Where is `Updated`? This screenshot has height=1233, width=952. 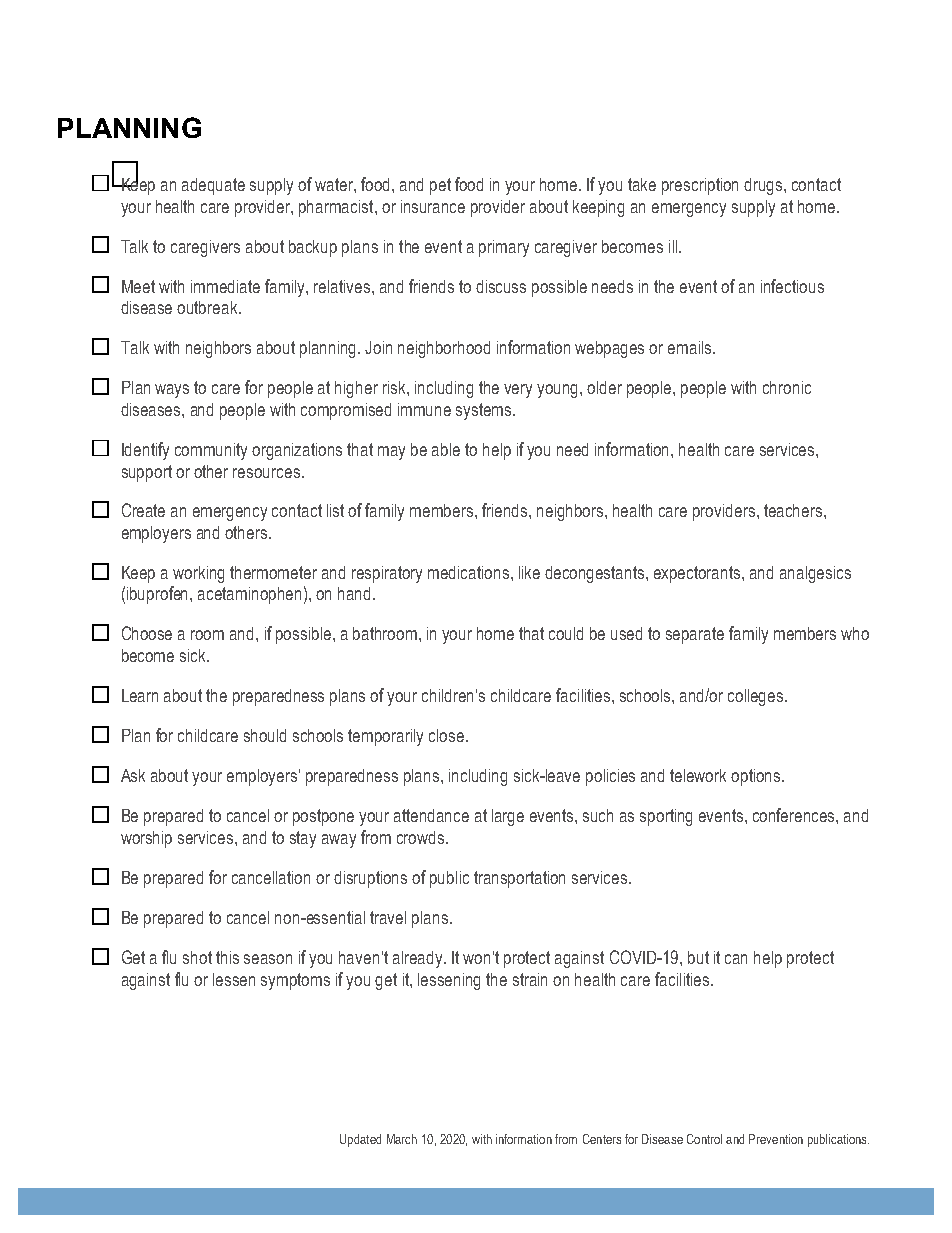
Updated is located at coordinates (360, 1140).
